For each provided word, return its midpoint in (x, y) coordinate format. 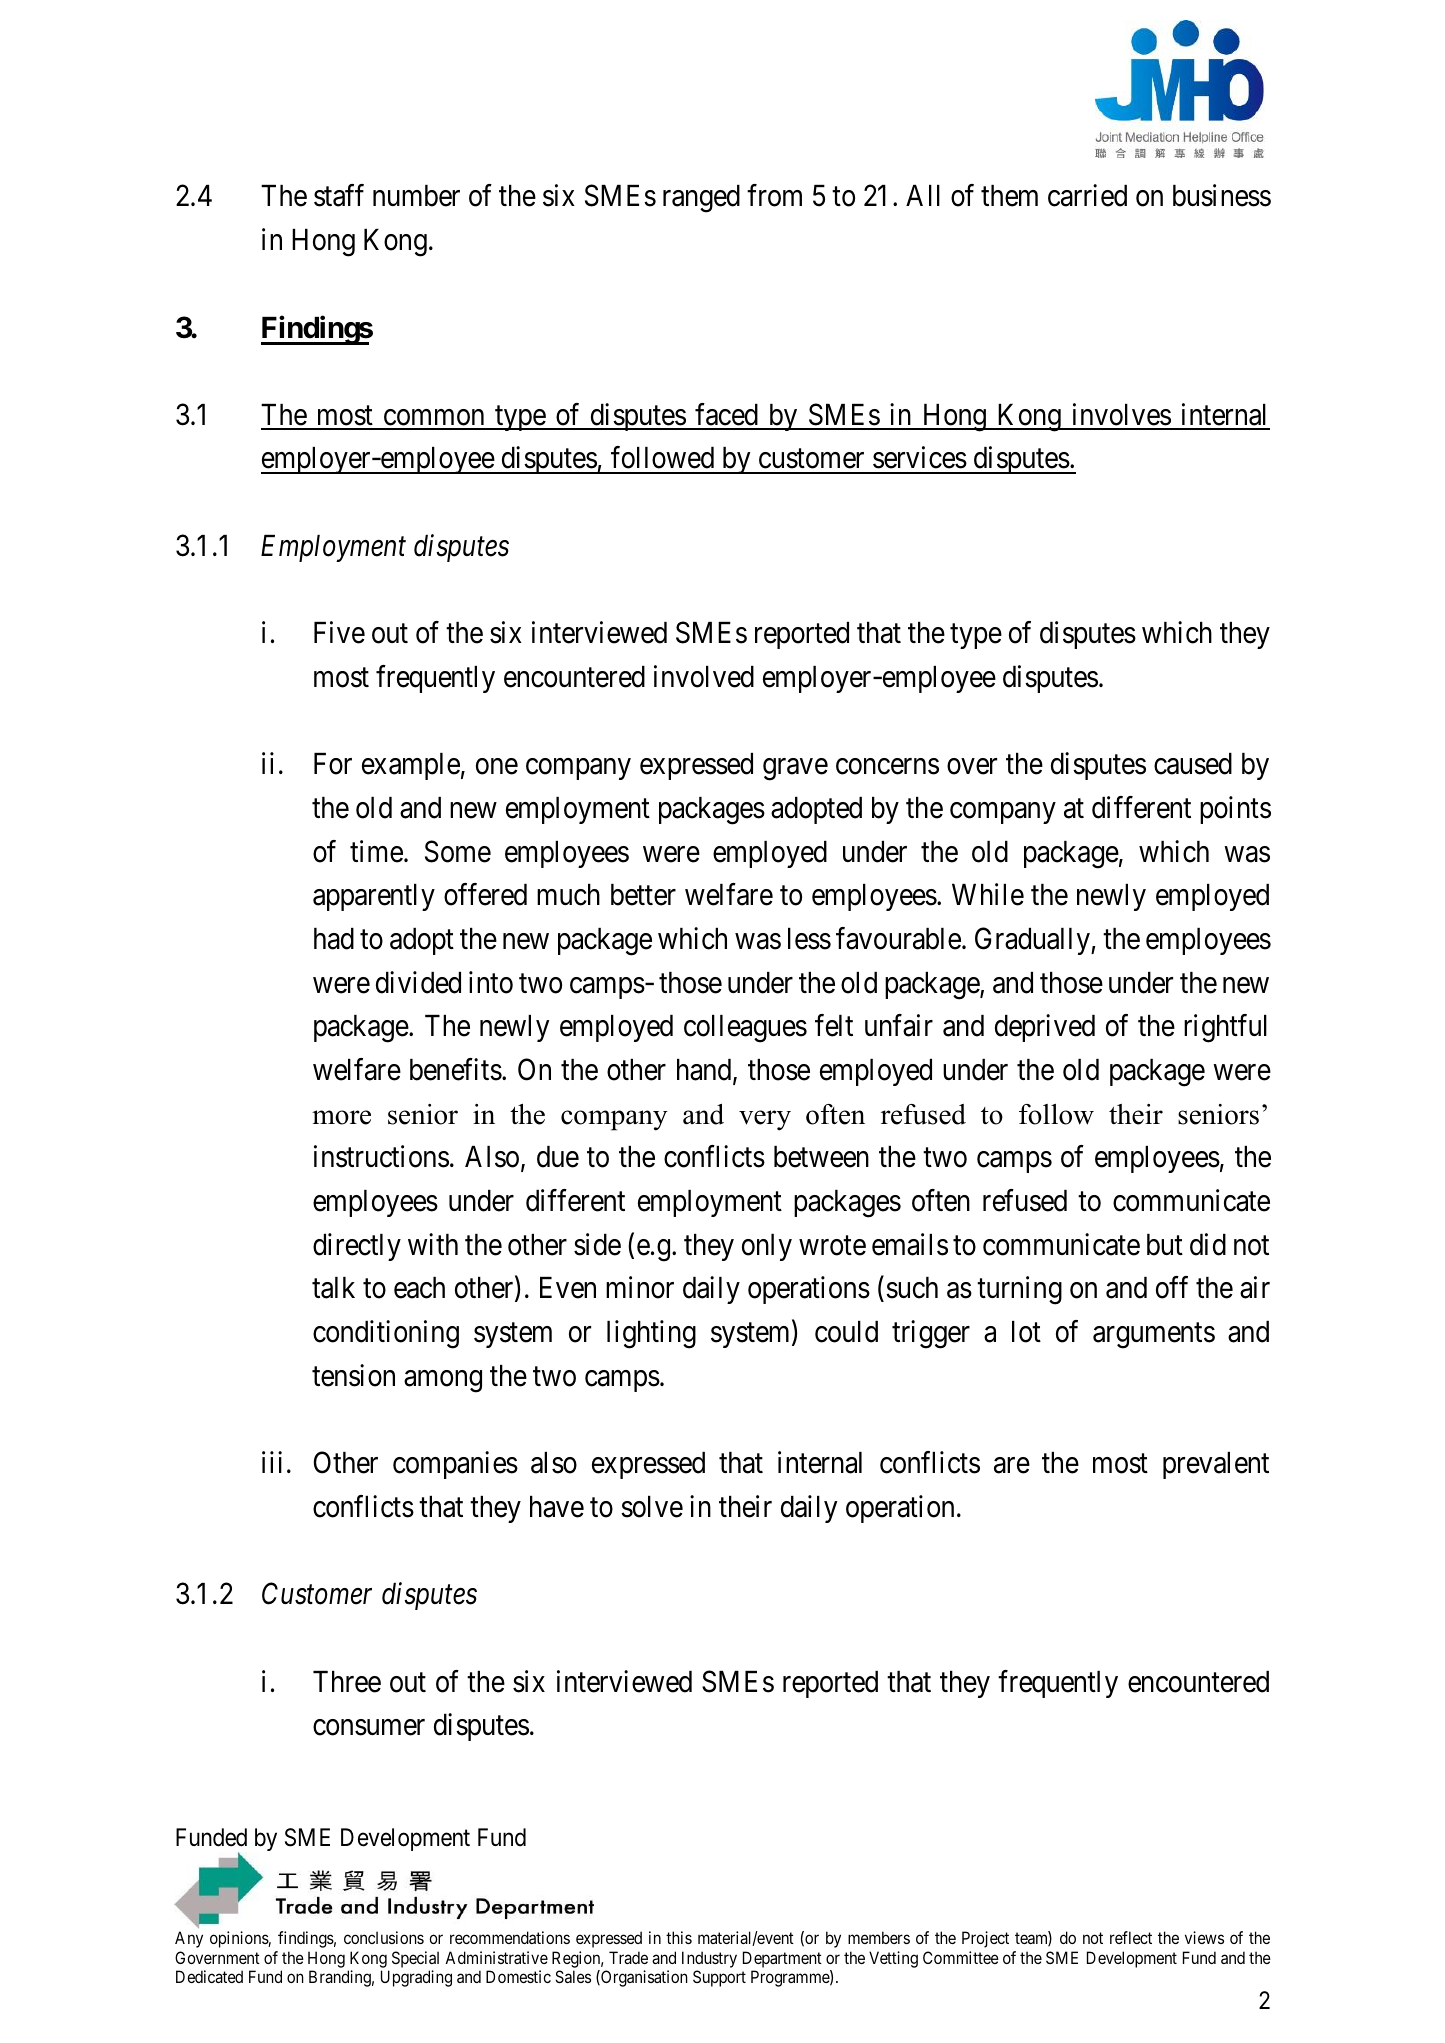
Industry (709, 1959)
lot (1026, 1332)
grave (795, 770)
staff (339, 195)
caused (1193, 764)
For (333, 764)
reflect (1131, 1937)
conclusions (384, 1937)
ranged (701, 199)
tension (353, 1375)
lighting (651, 1334)
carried (1087, 195)
